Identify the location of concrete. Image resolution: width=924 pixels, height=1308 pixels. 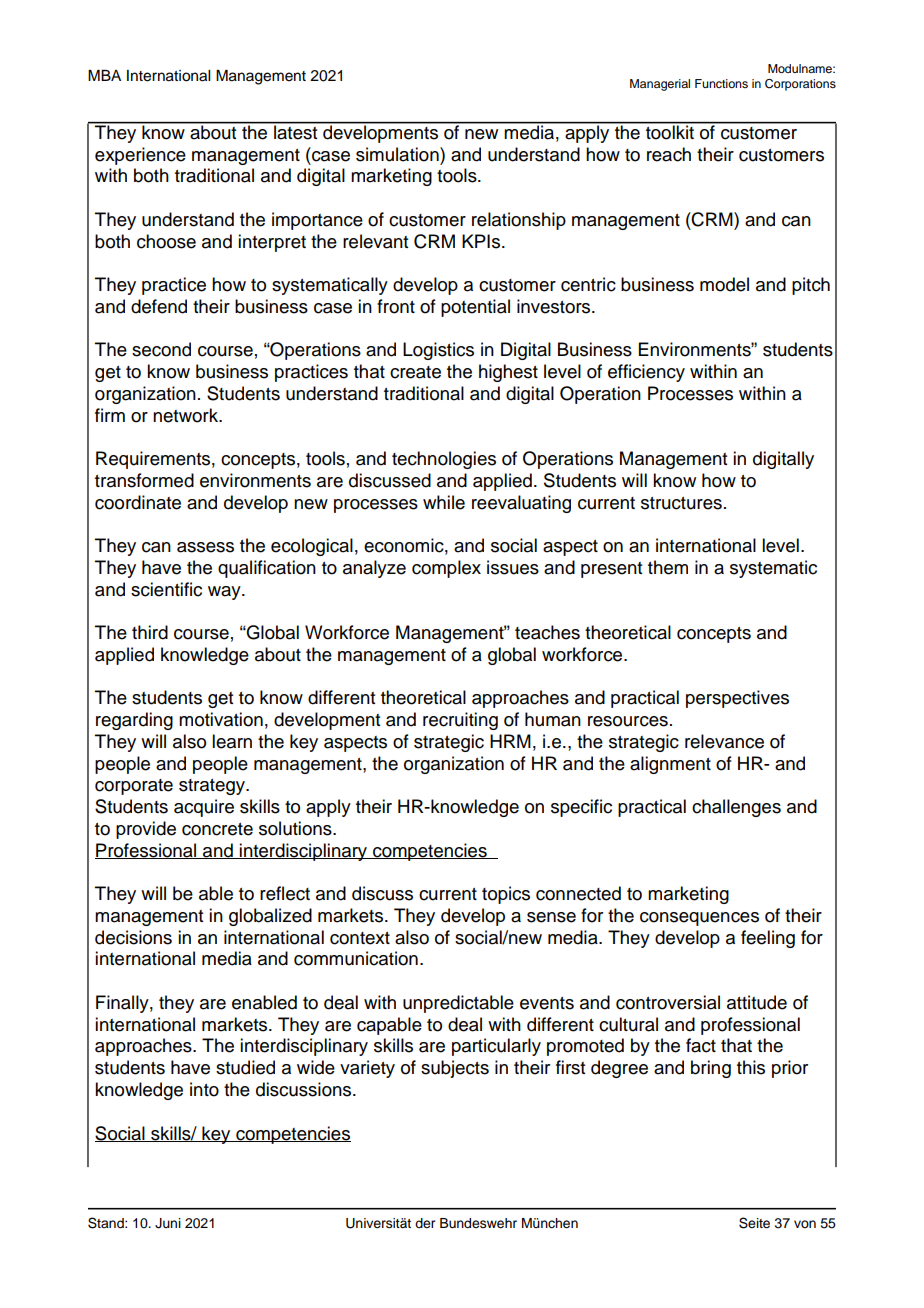
(217, 829).
